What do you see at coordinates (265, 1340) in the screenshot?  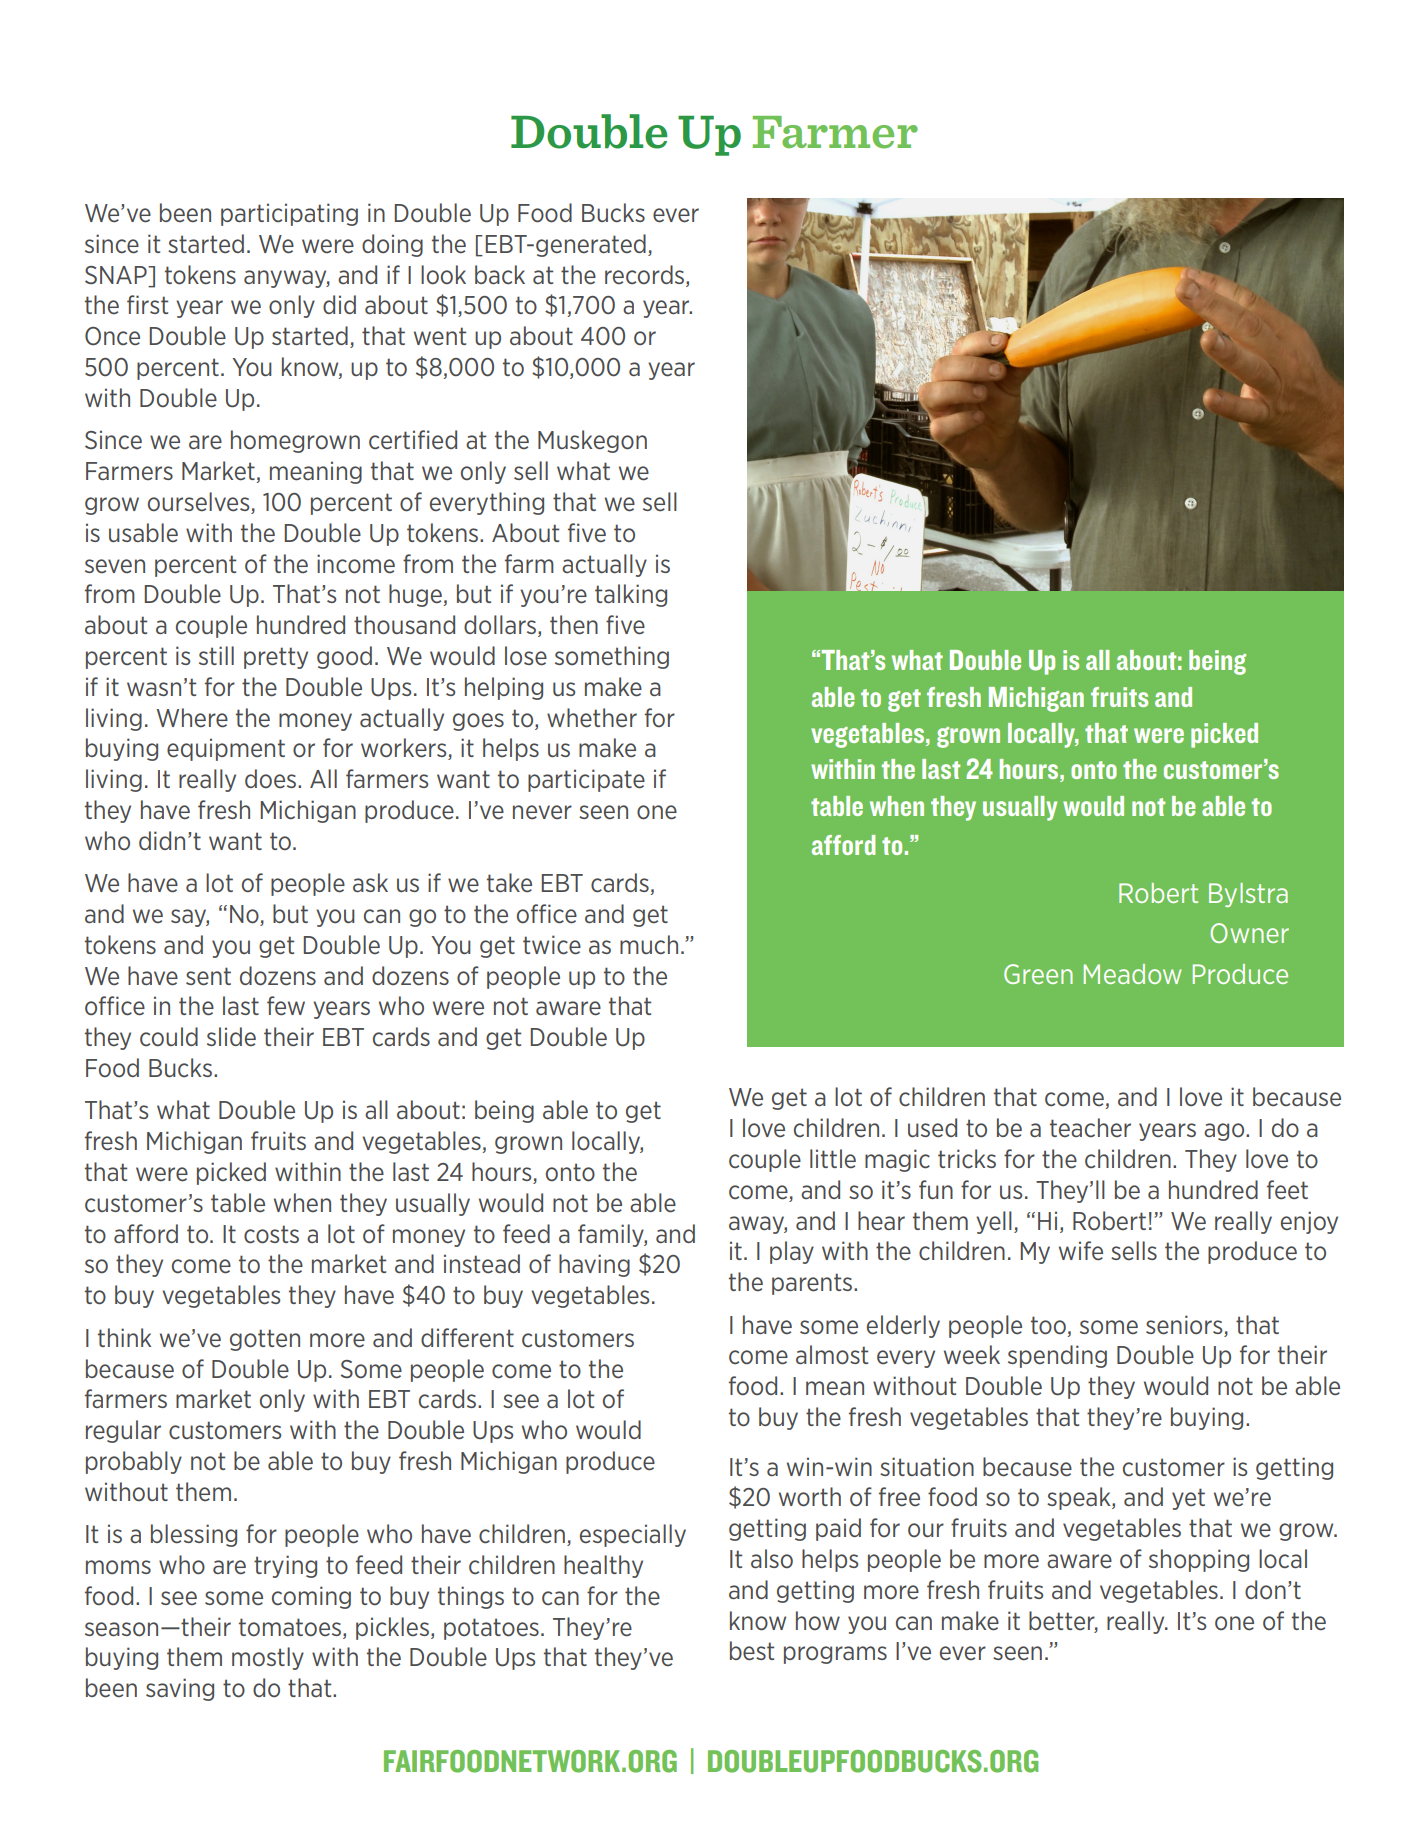 I see `gotten` at bounding box center [265, 1340].
